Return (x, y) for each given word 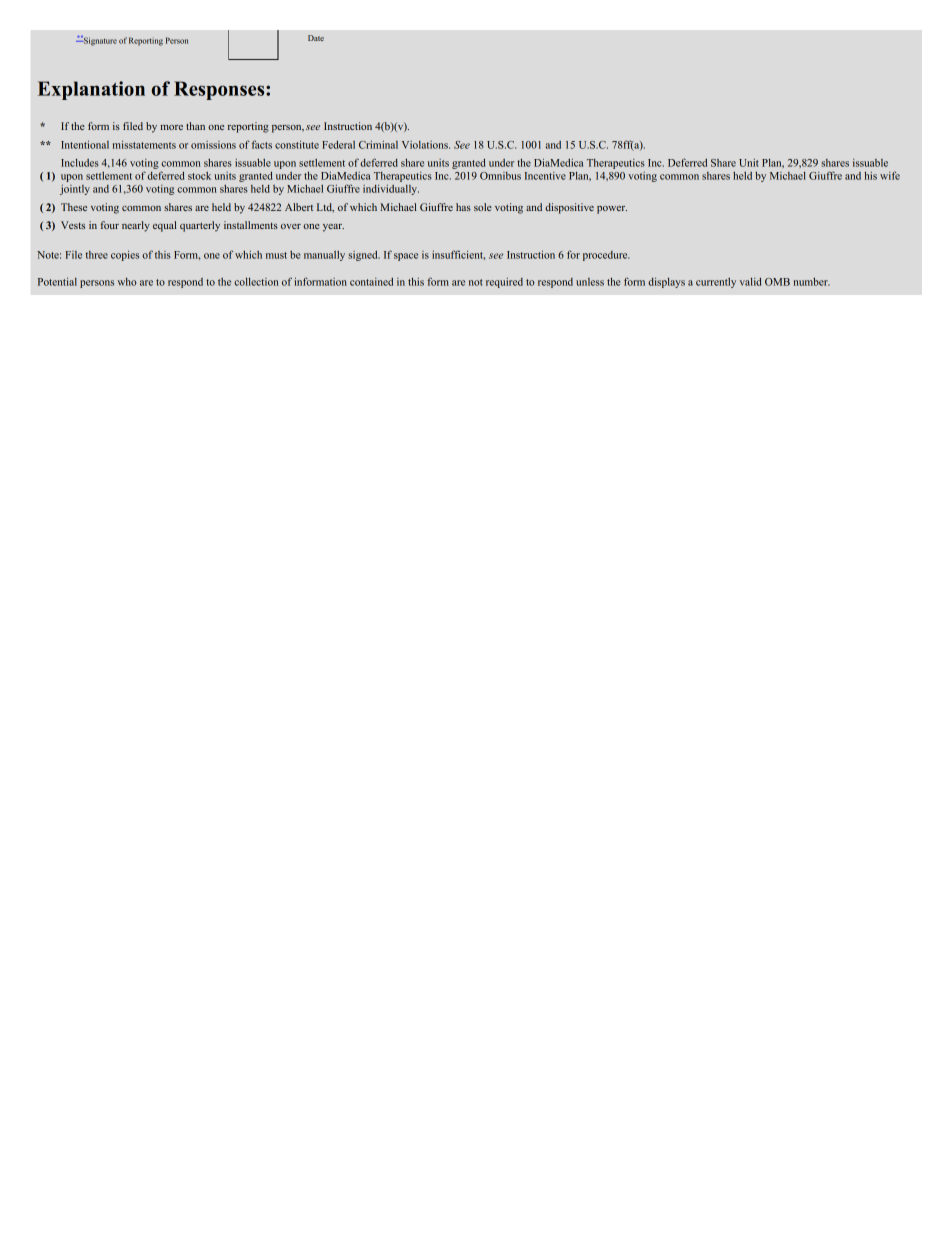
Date (316, 38)
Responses (220, 90)
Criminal (378, 145)
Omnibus (500, 176)
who (127, 282)
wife (890, 175)
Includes (80, 163)
